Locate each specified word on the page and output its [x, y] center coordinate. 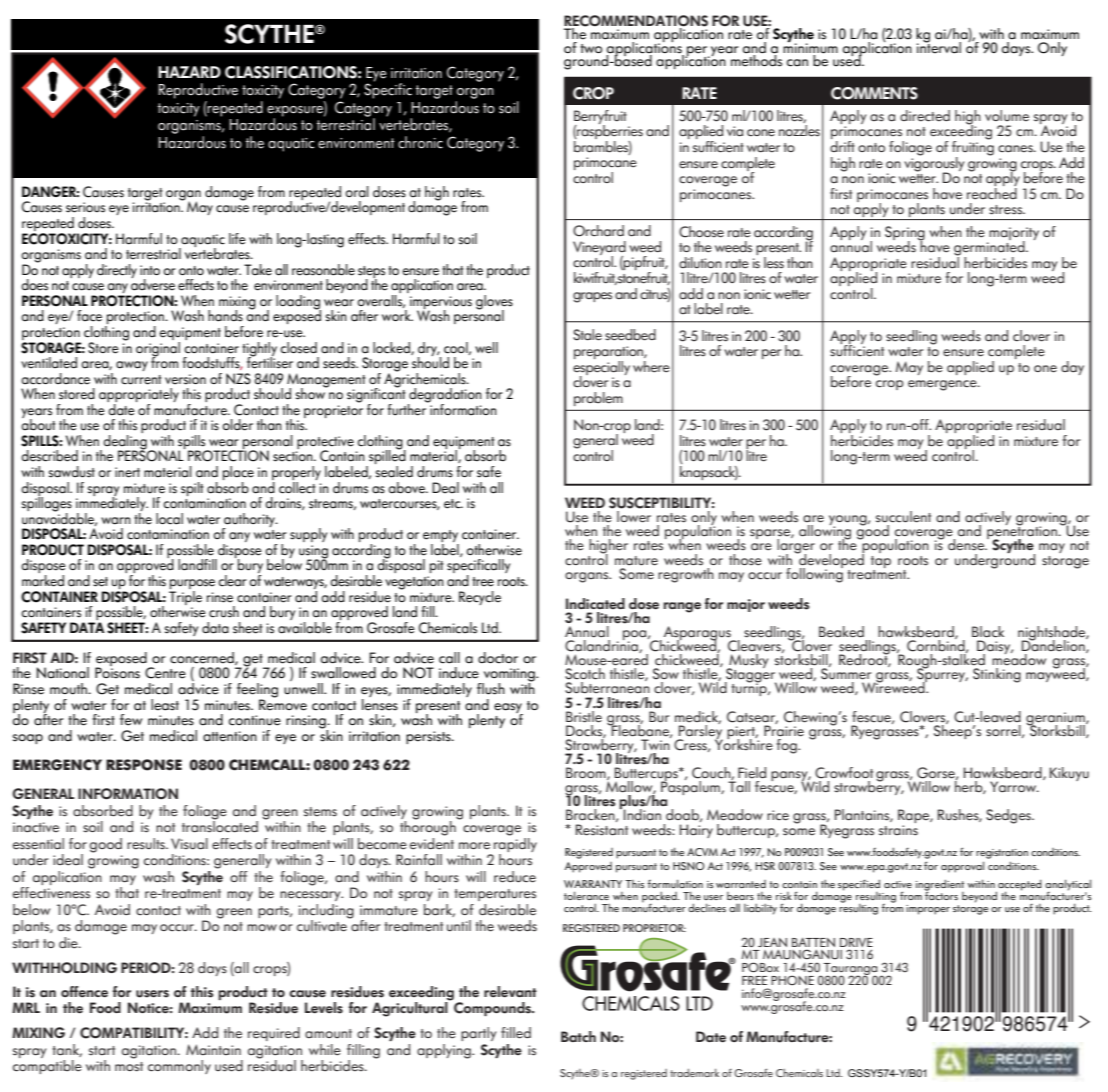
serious [85, 207]
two [591, 48]
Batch [578, 1036]
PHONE [792, 980]
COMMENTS [874, 93]
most [129, 1067]
